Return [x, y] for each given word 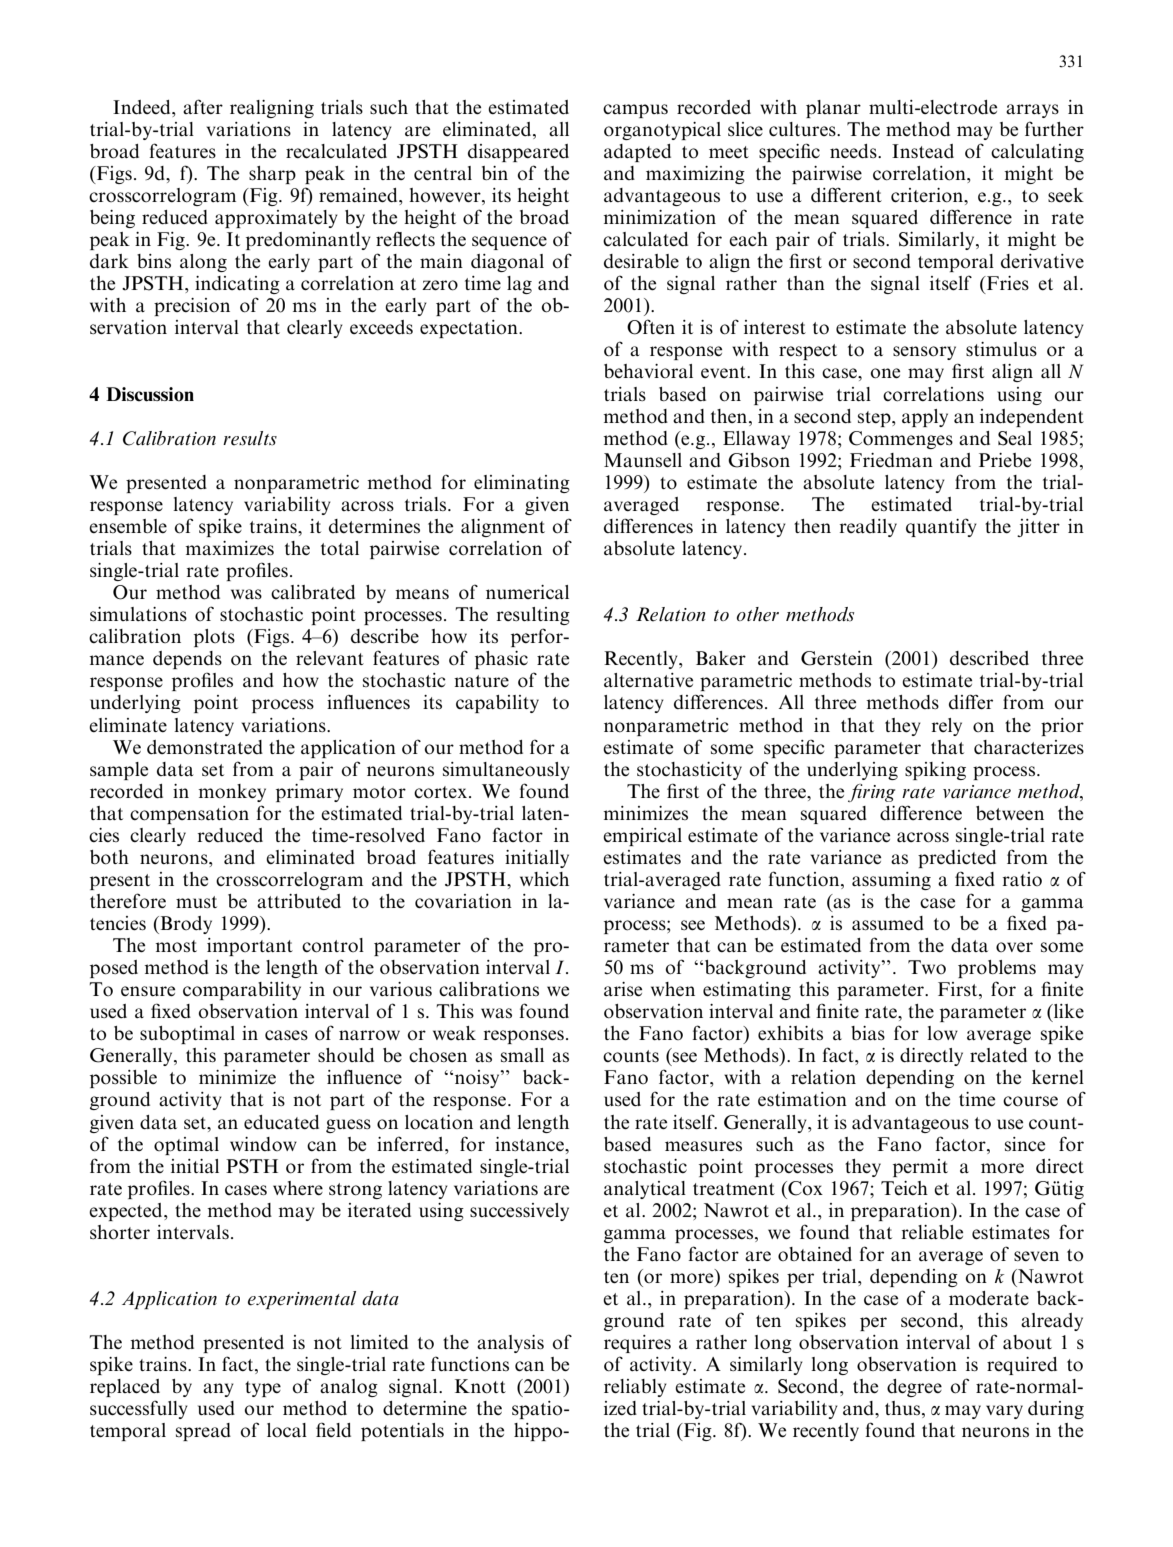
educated [281, 1122]
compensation [189, 815]
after [203, 106]
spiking [935, 771]
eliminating [522, 484]
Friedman [891, 460]
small [522, 1055]
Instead [923, 151]
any [218, 1390]
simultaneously [506, 771]
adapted [637, 153]
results [250, 438]
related [998, 1055]
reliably [635, 1388]
